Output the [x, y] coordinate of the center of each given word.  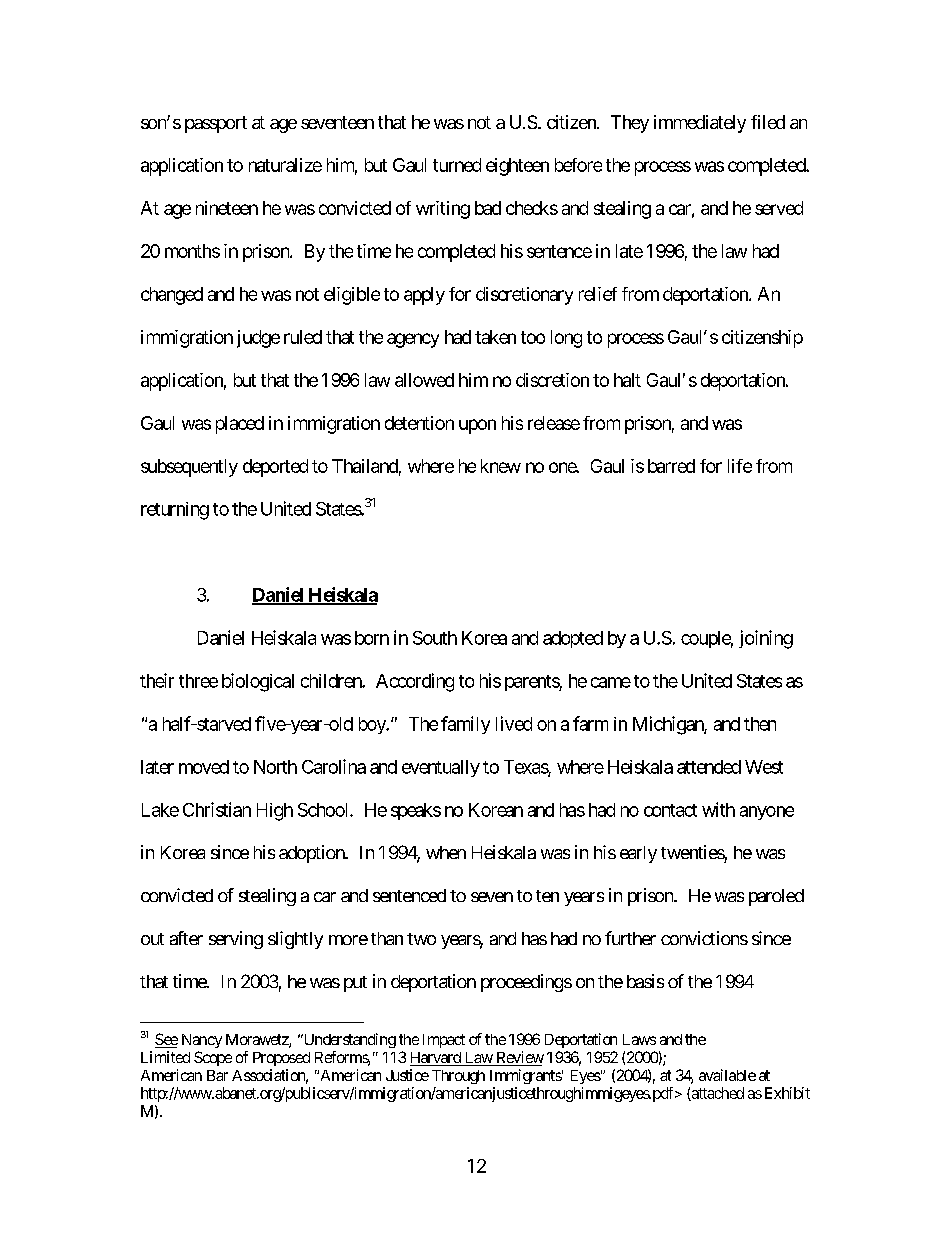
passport [216, 124]
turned [457, 165]
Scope [213, 1058]
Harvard [436, 1059]
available [727, 1075]
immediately [700, 124]
